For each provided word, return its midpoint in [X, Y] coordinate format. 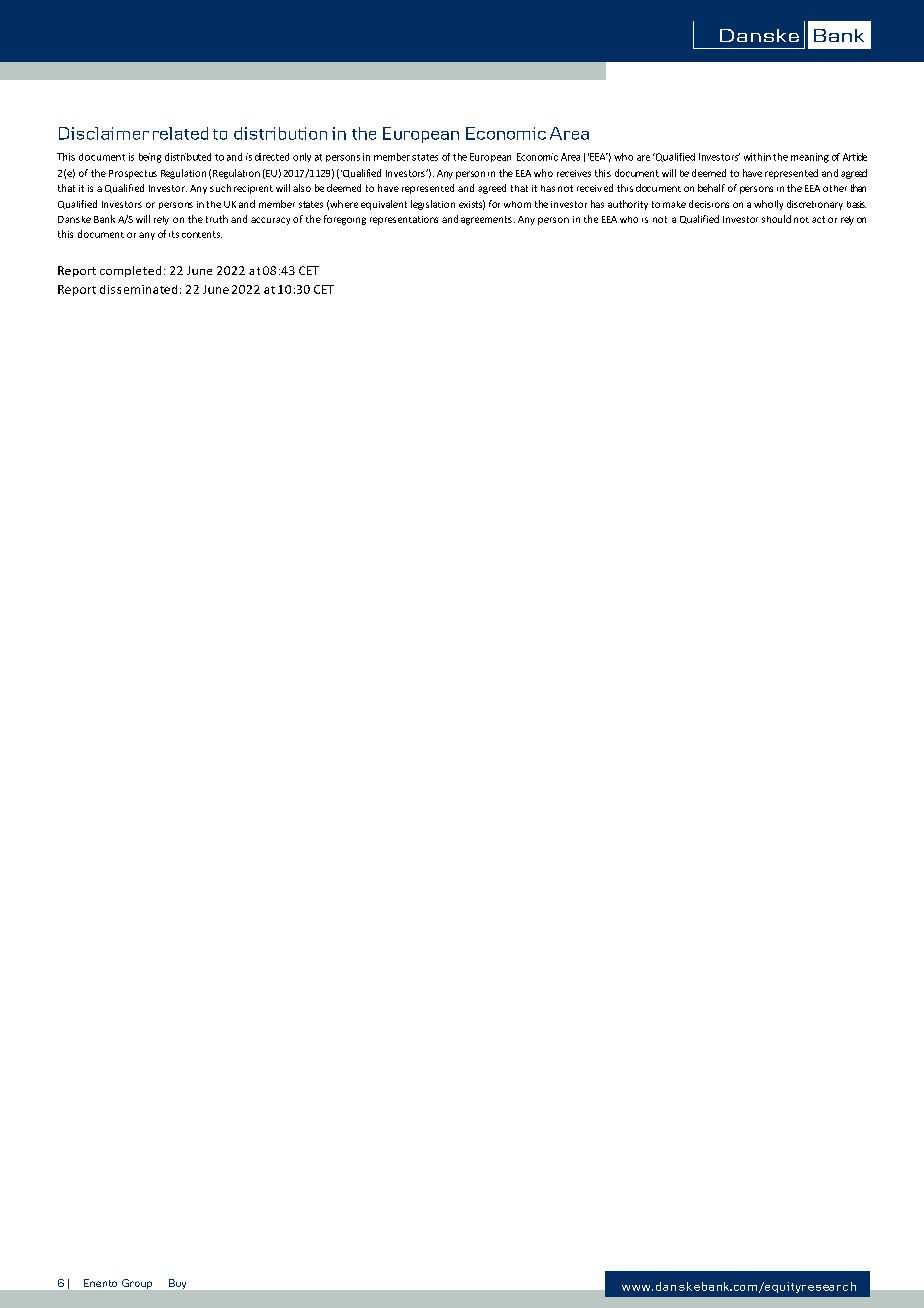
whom [517, 204]
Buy [177, 1284]
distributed [188, 157]
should [776, 219]
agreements [486, 220]
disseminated [138, 289]
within [757, 157]
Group [137, 1284]
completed [130, 271]
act [818, 219]
